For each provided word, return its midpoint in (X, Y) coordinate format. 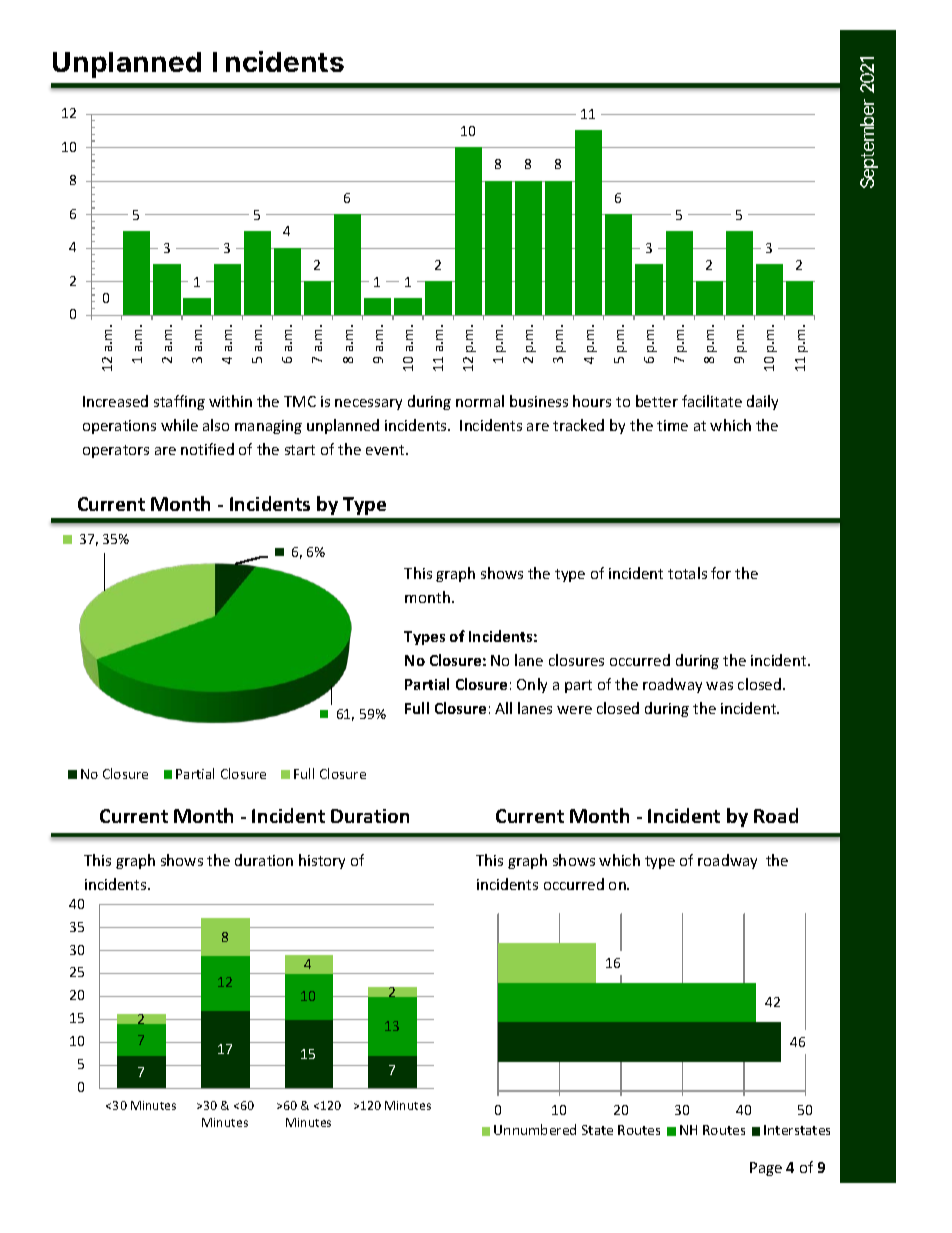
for (721, 573)
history (322, 861)
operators (116, 451)
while (179, 425)
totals (687, 573)
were (574, 710)
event (386, 450)
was (719, 686)
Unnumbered (535, 1129)
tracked (578, 425)
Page (766, 1169)
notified (207, 449)
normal (480, 401)
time (672, 425)
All (503, 708)
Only (532, 685)
